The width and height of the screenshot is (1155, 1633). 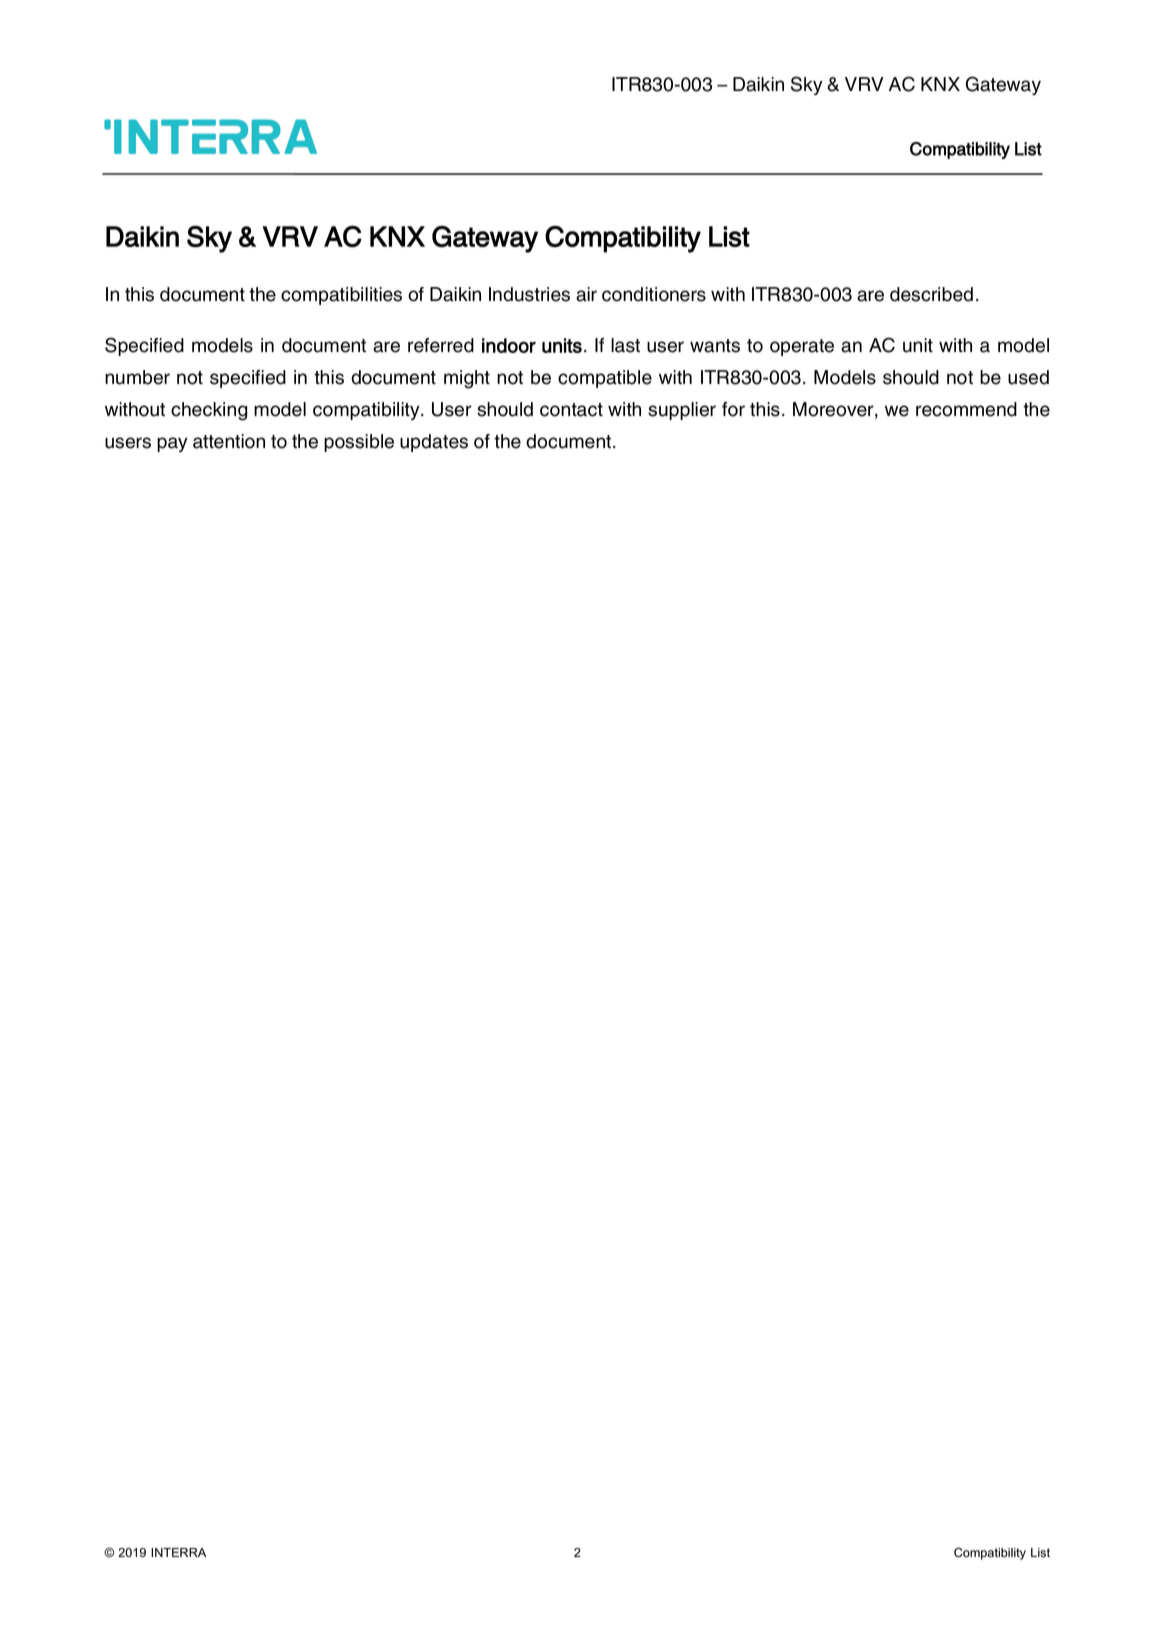 I want to click on operate, so click(x=802, y=347).
